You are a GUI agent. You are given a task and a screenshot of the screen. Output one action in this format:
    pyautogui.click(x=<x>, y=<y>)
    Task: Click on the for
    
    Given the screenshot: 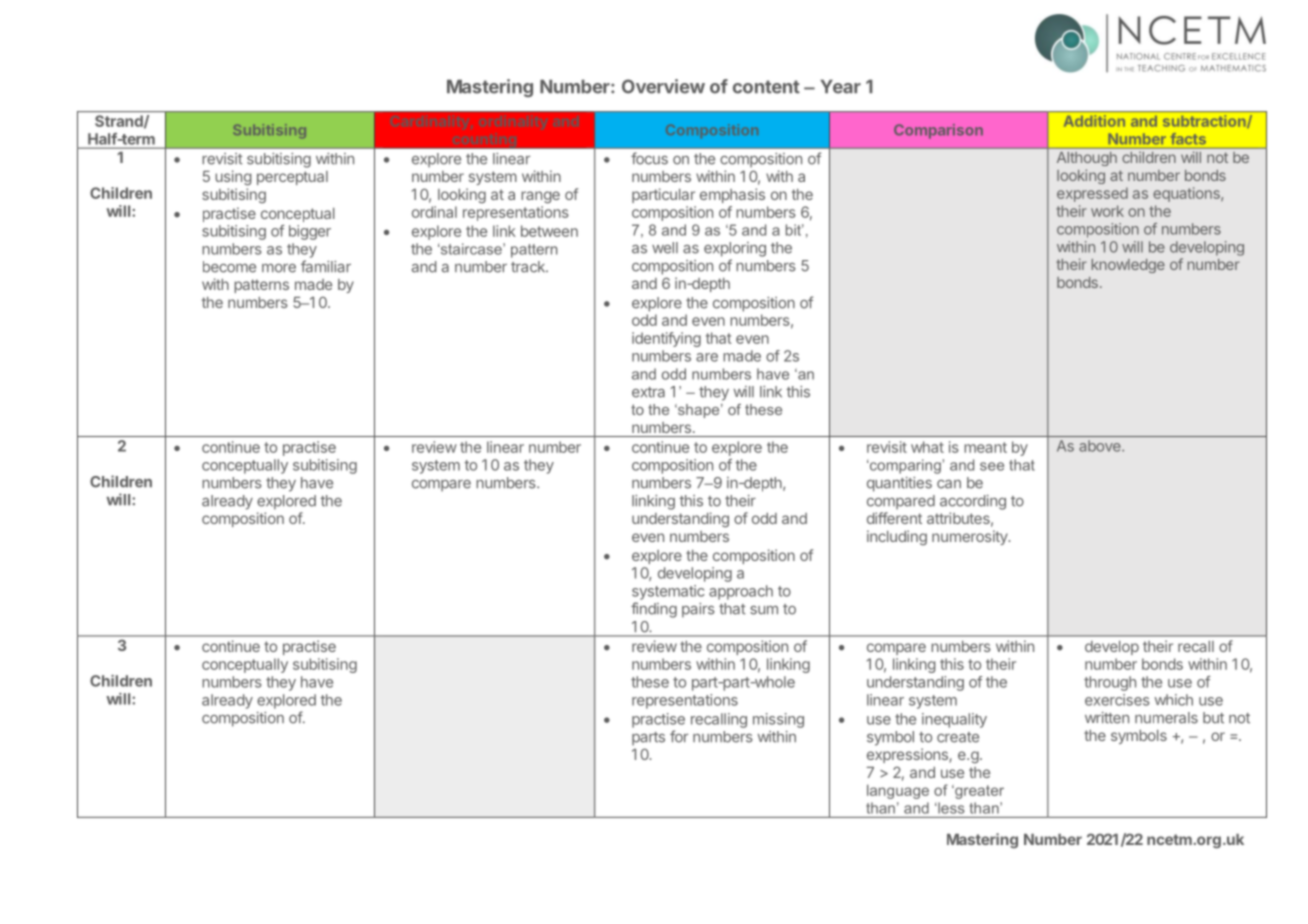 What is the action you would take?
    pyautogui.click(x=679, y=736)
